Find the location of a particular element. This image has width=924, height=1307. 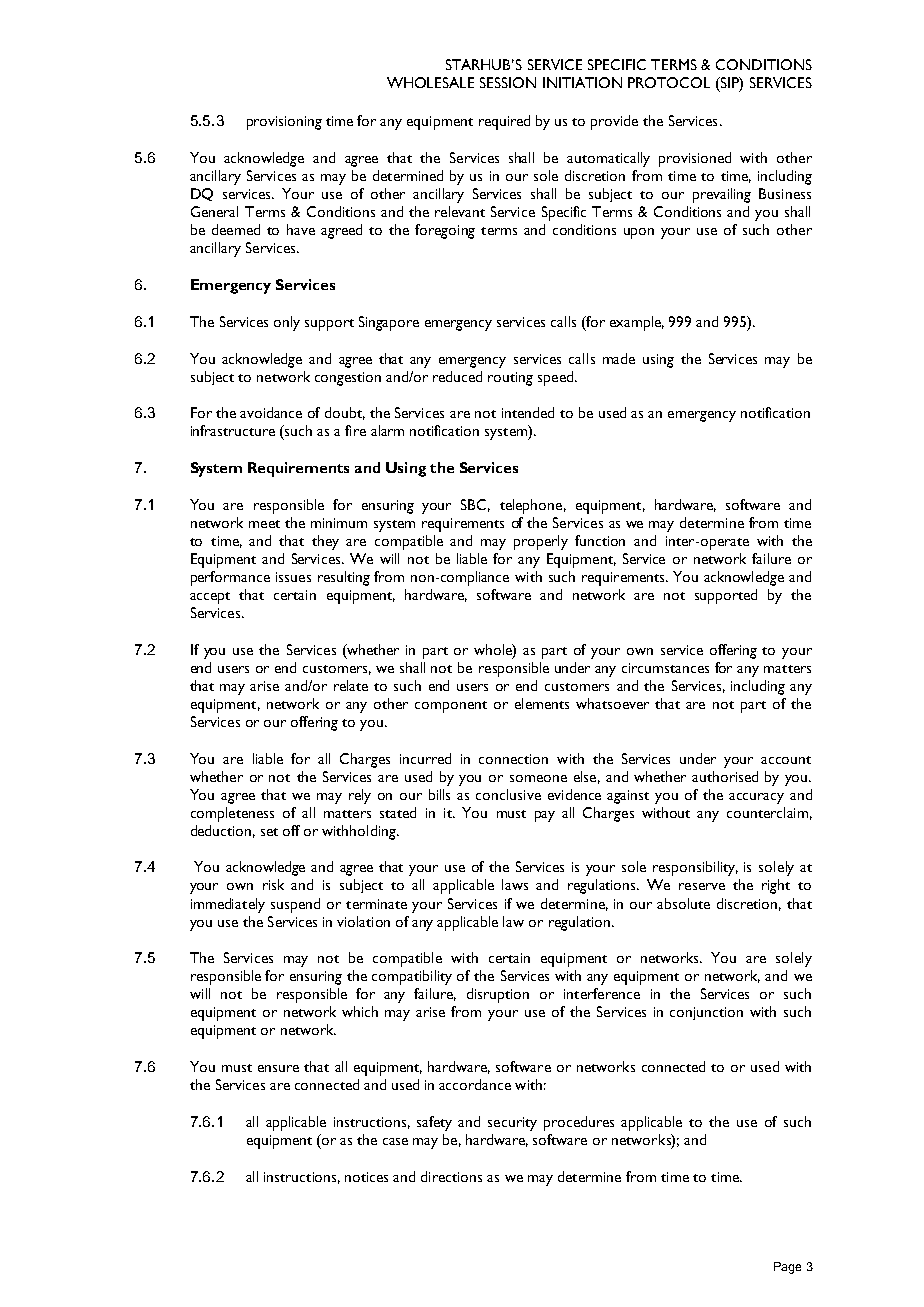

provisioning is located at coordinates (284, 123).
